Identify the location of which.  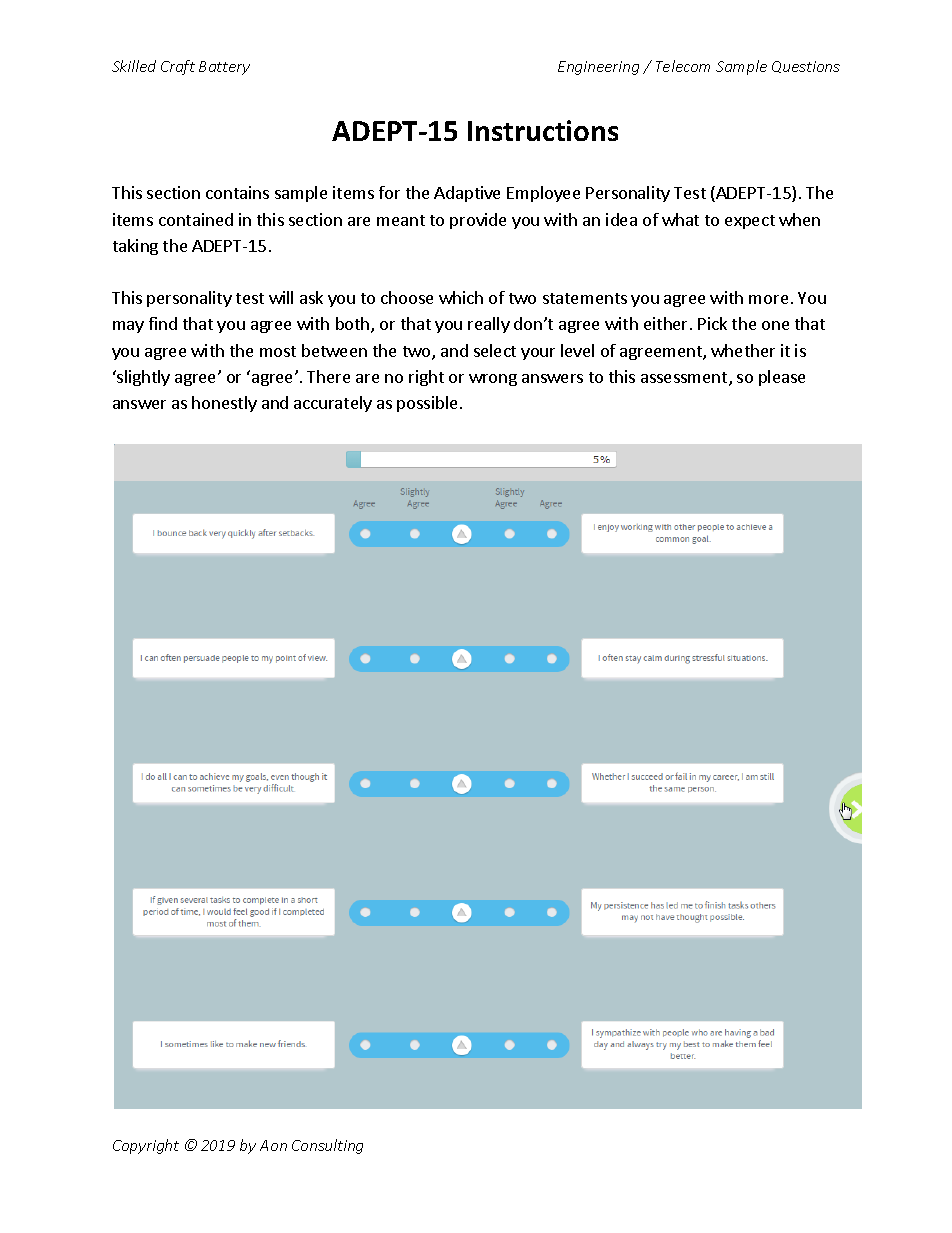
(461, 297).
